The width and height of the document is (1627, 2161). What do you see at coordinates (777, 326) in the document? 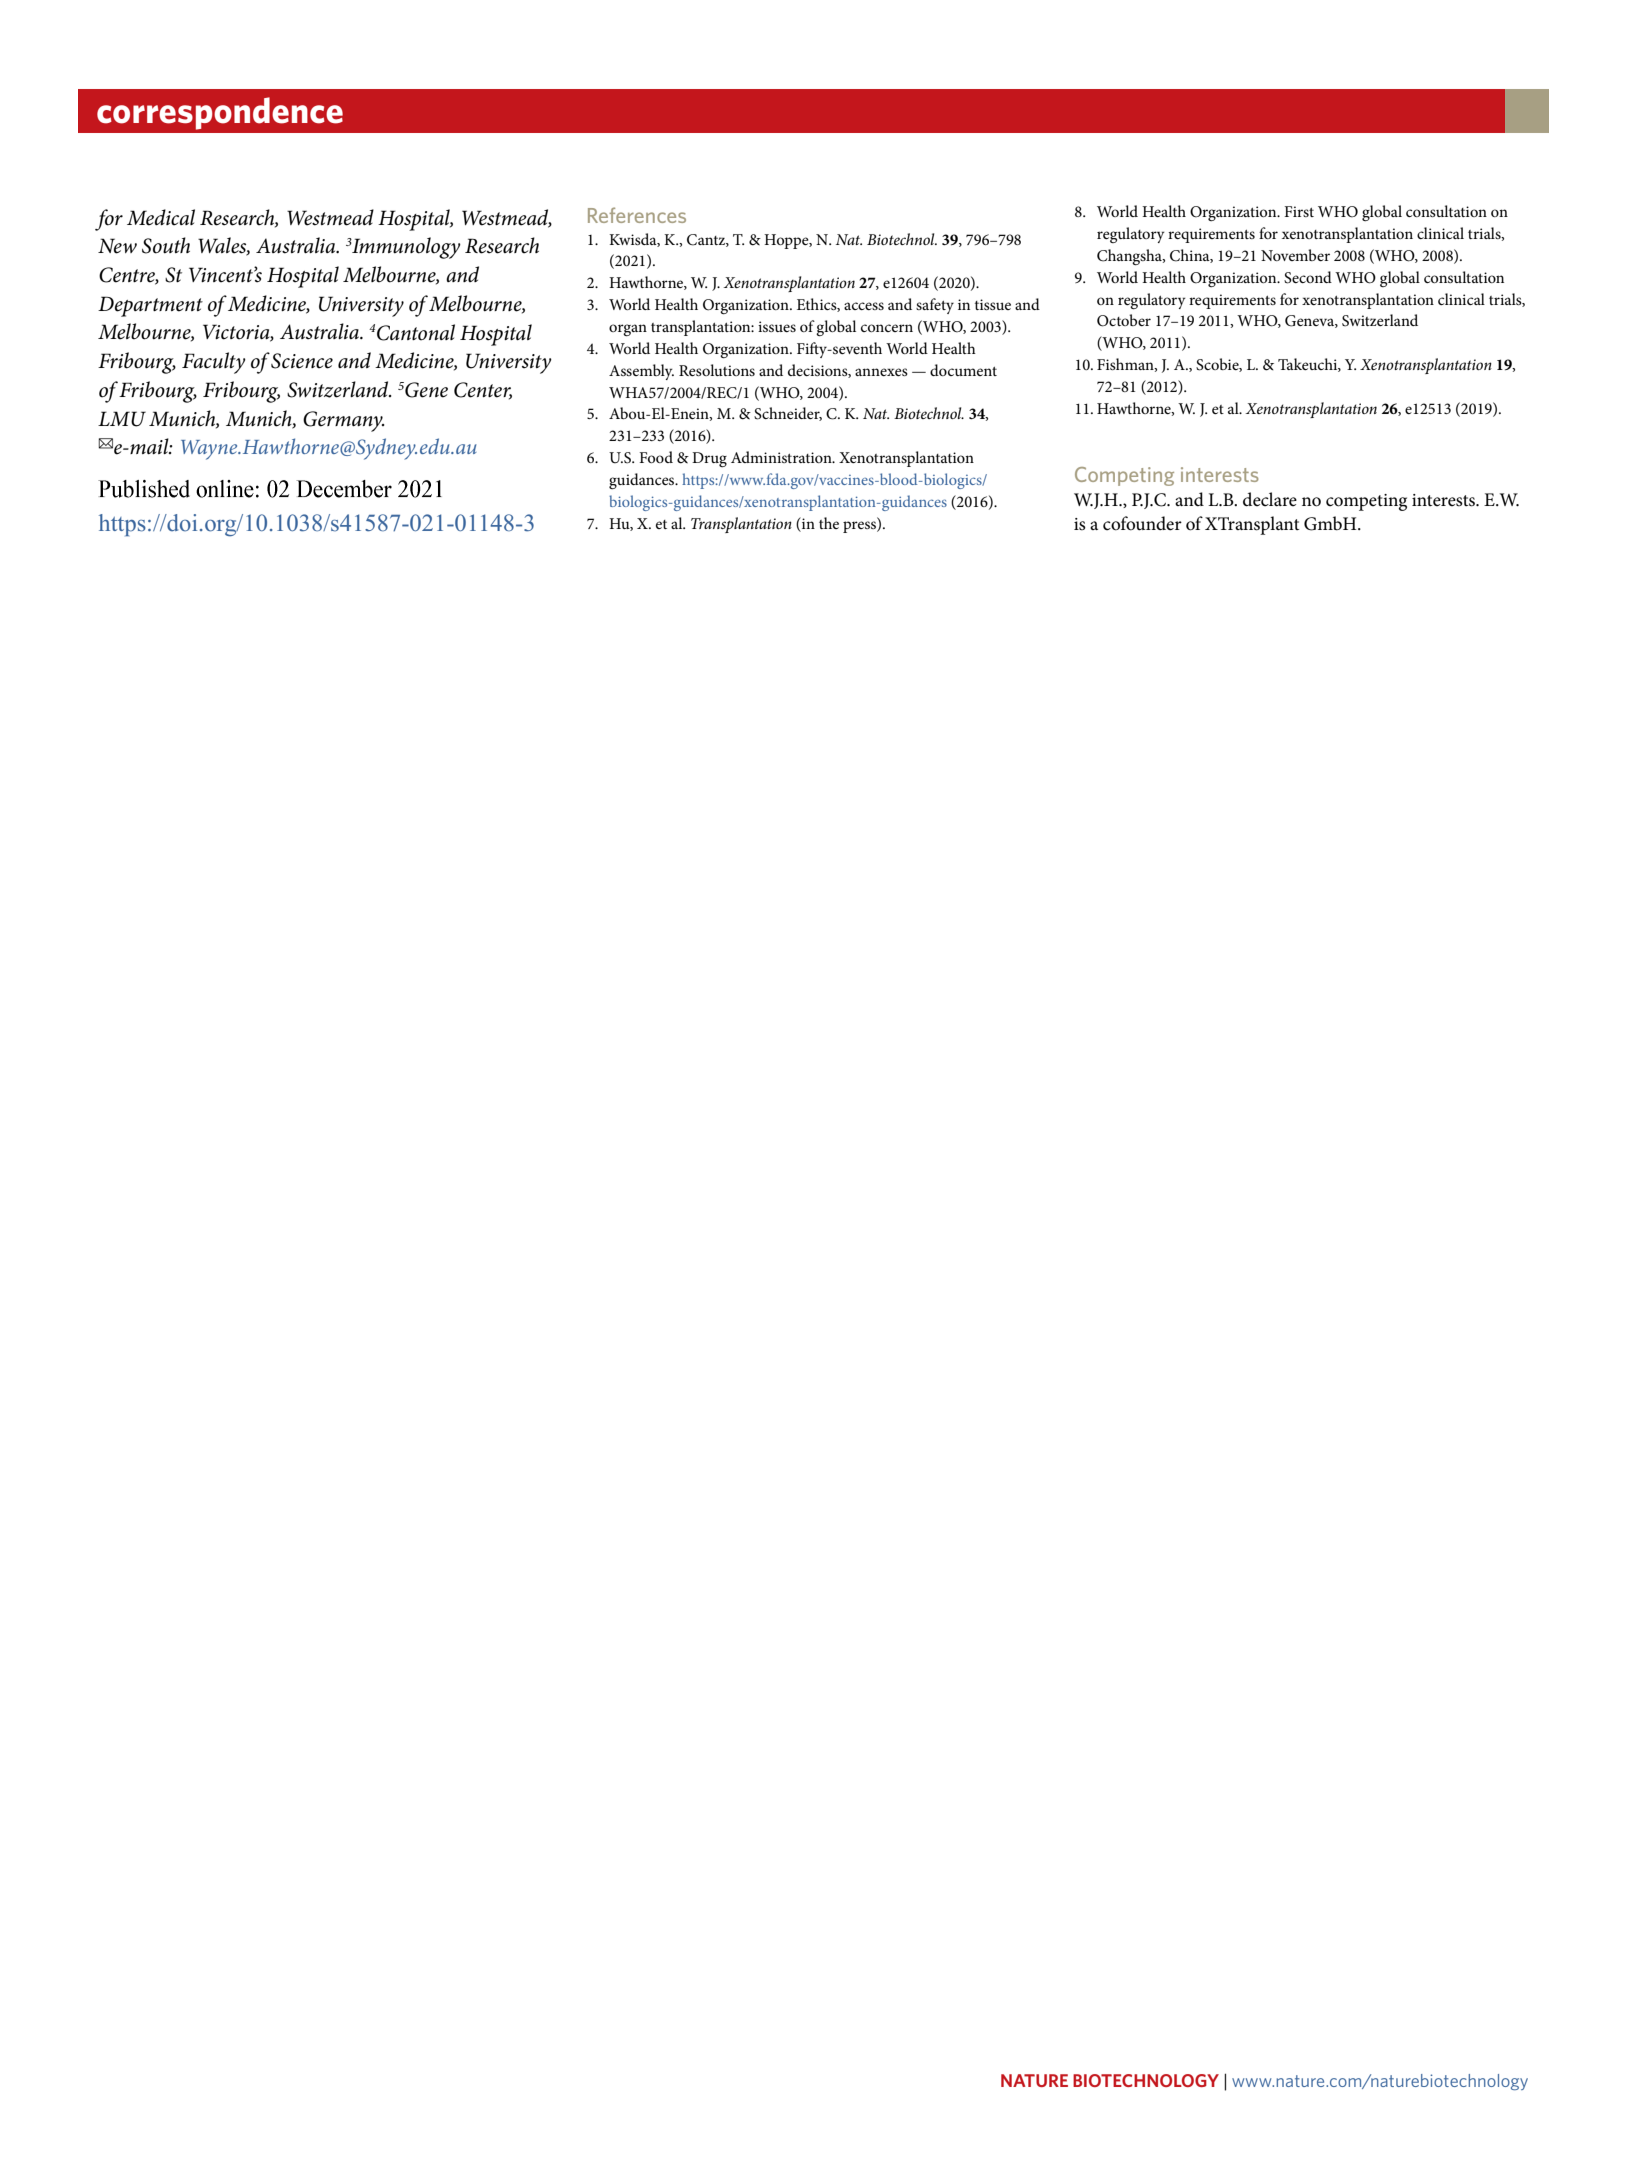
I see `issues` at bounding box center [777, 326].
